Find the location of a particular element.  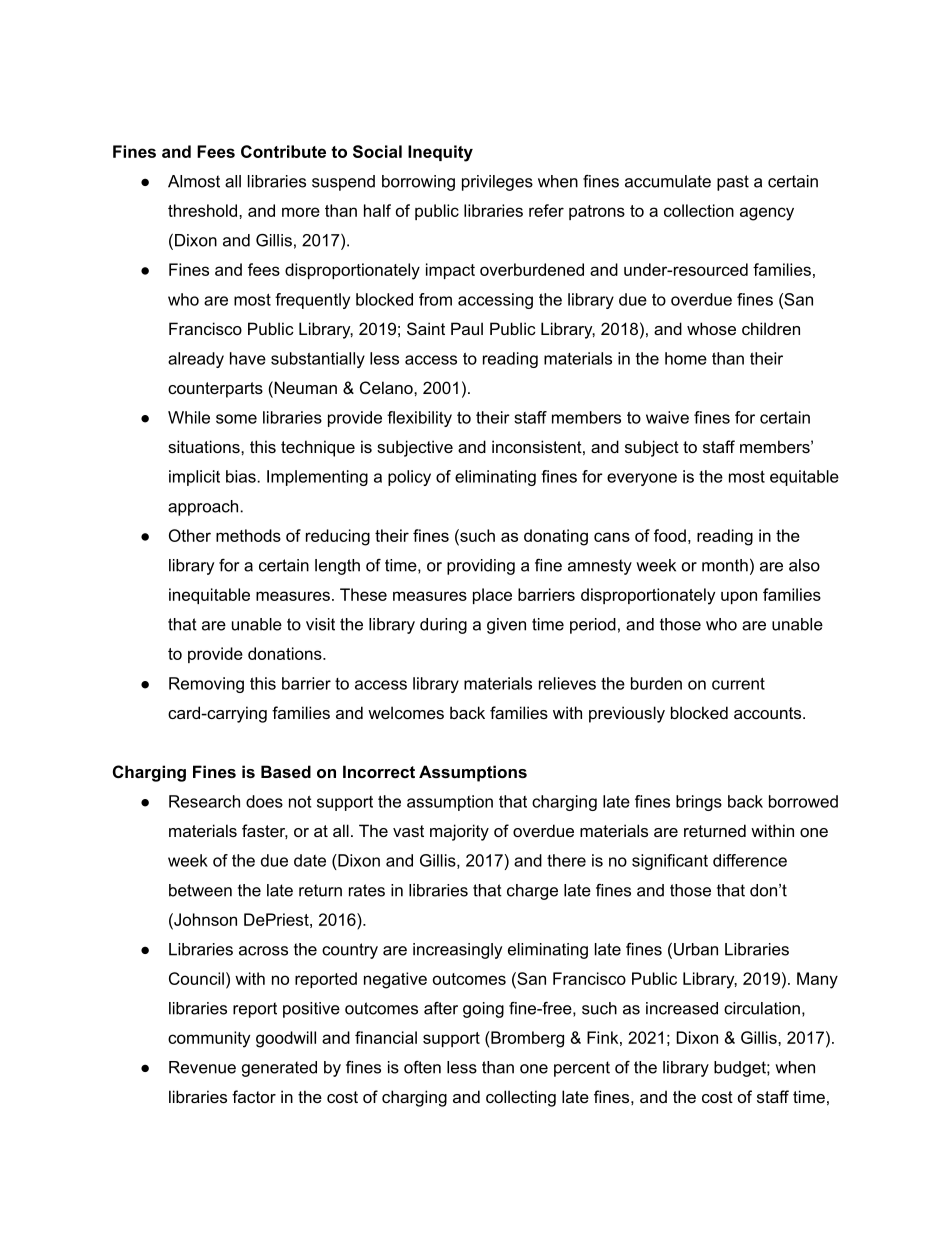

generated is located at coordinates (279, 1069).
